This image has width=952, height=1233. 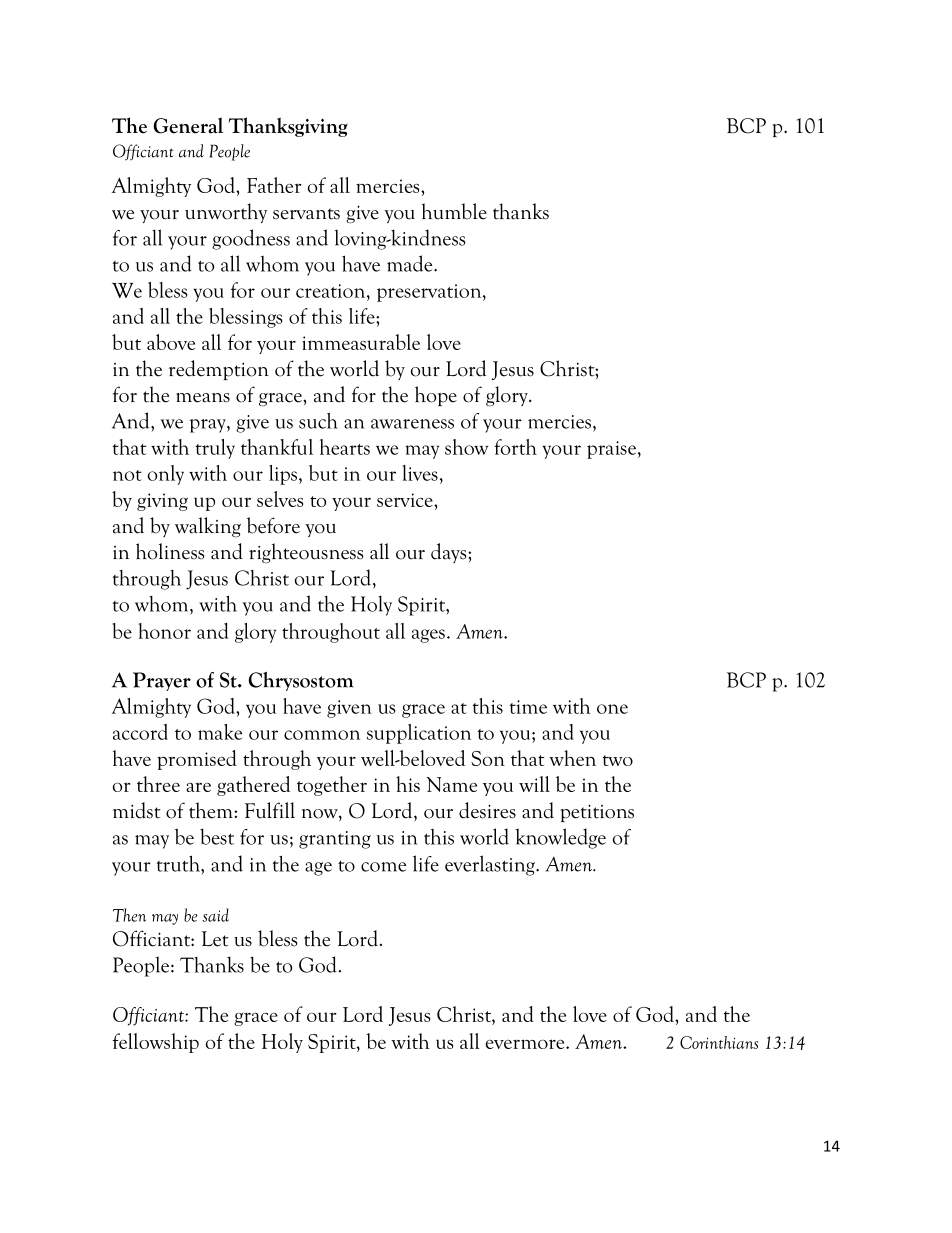 What do you see at coordinates (454, 211) in the image?
I see `humble` at bounding box center [454, 211].
